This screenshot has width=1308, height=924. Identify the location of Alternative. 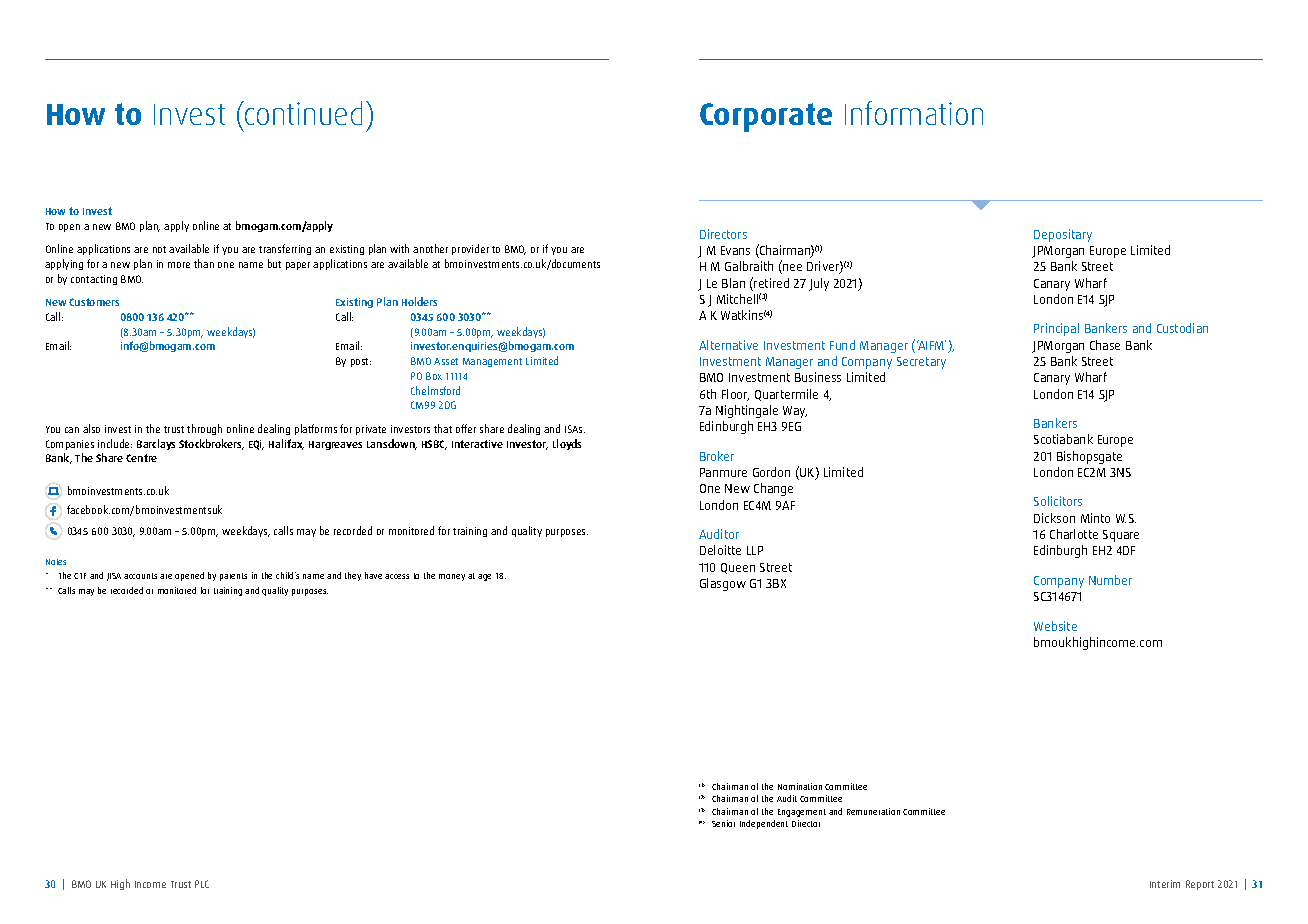
(728, 345).
